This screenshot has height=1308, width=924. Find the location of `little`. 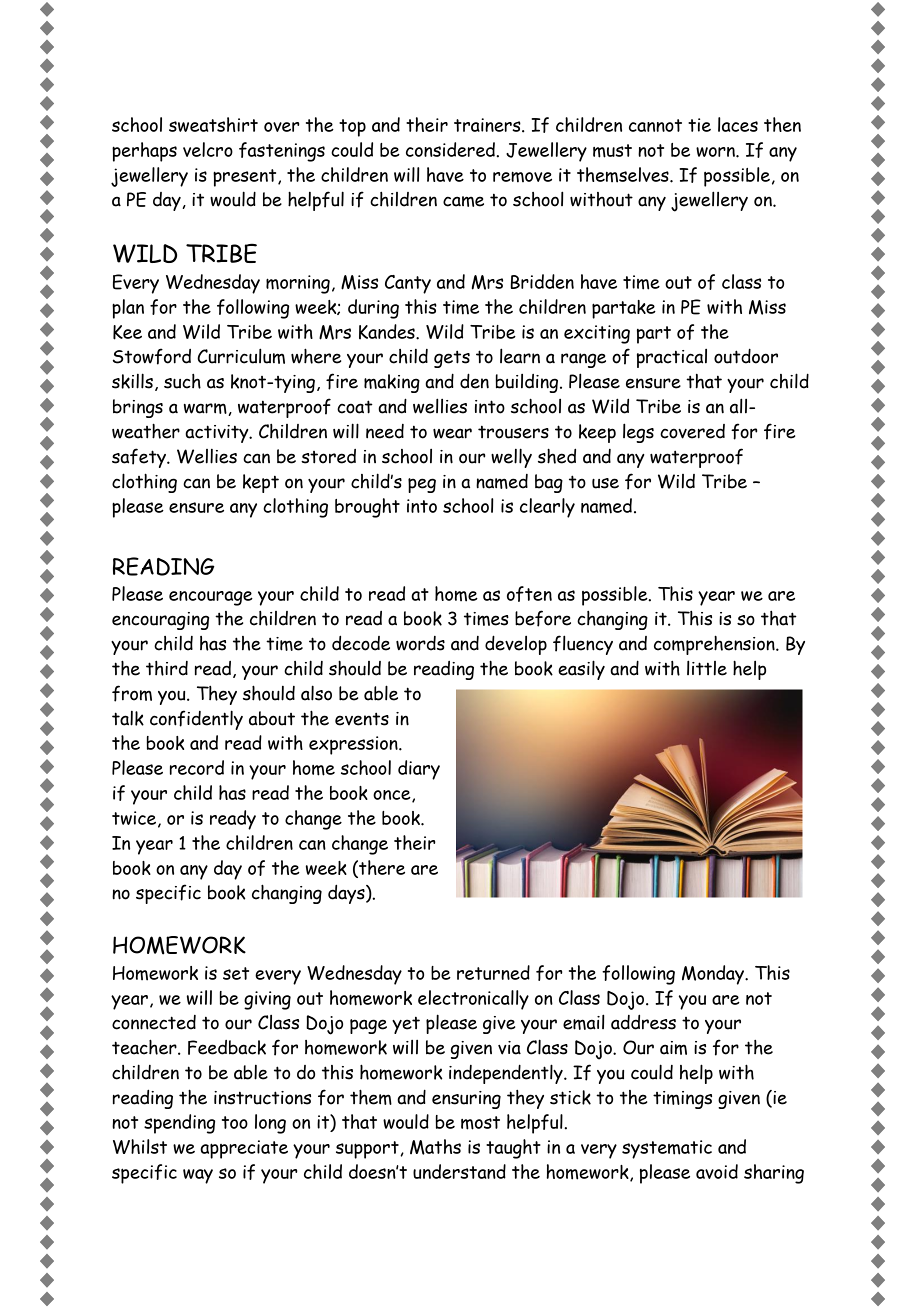

little is located at coordinates (707, 668).
